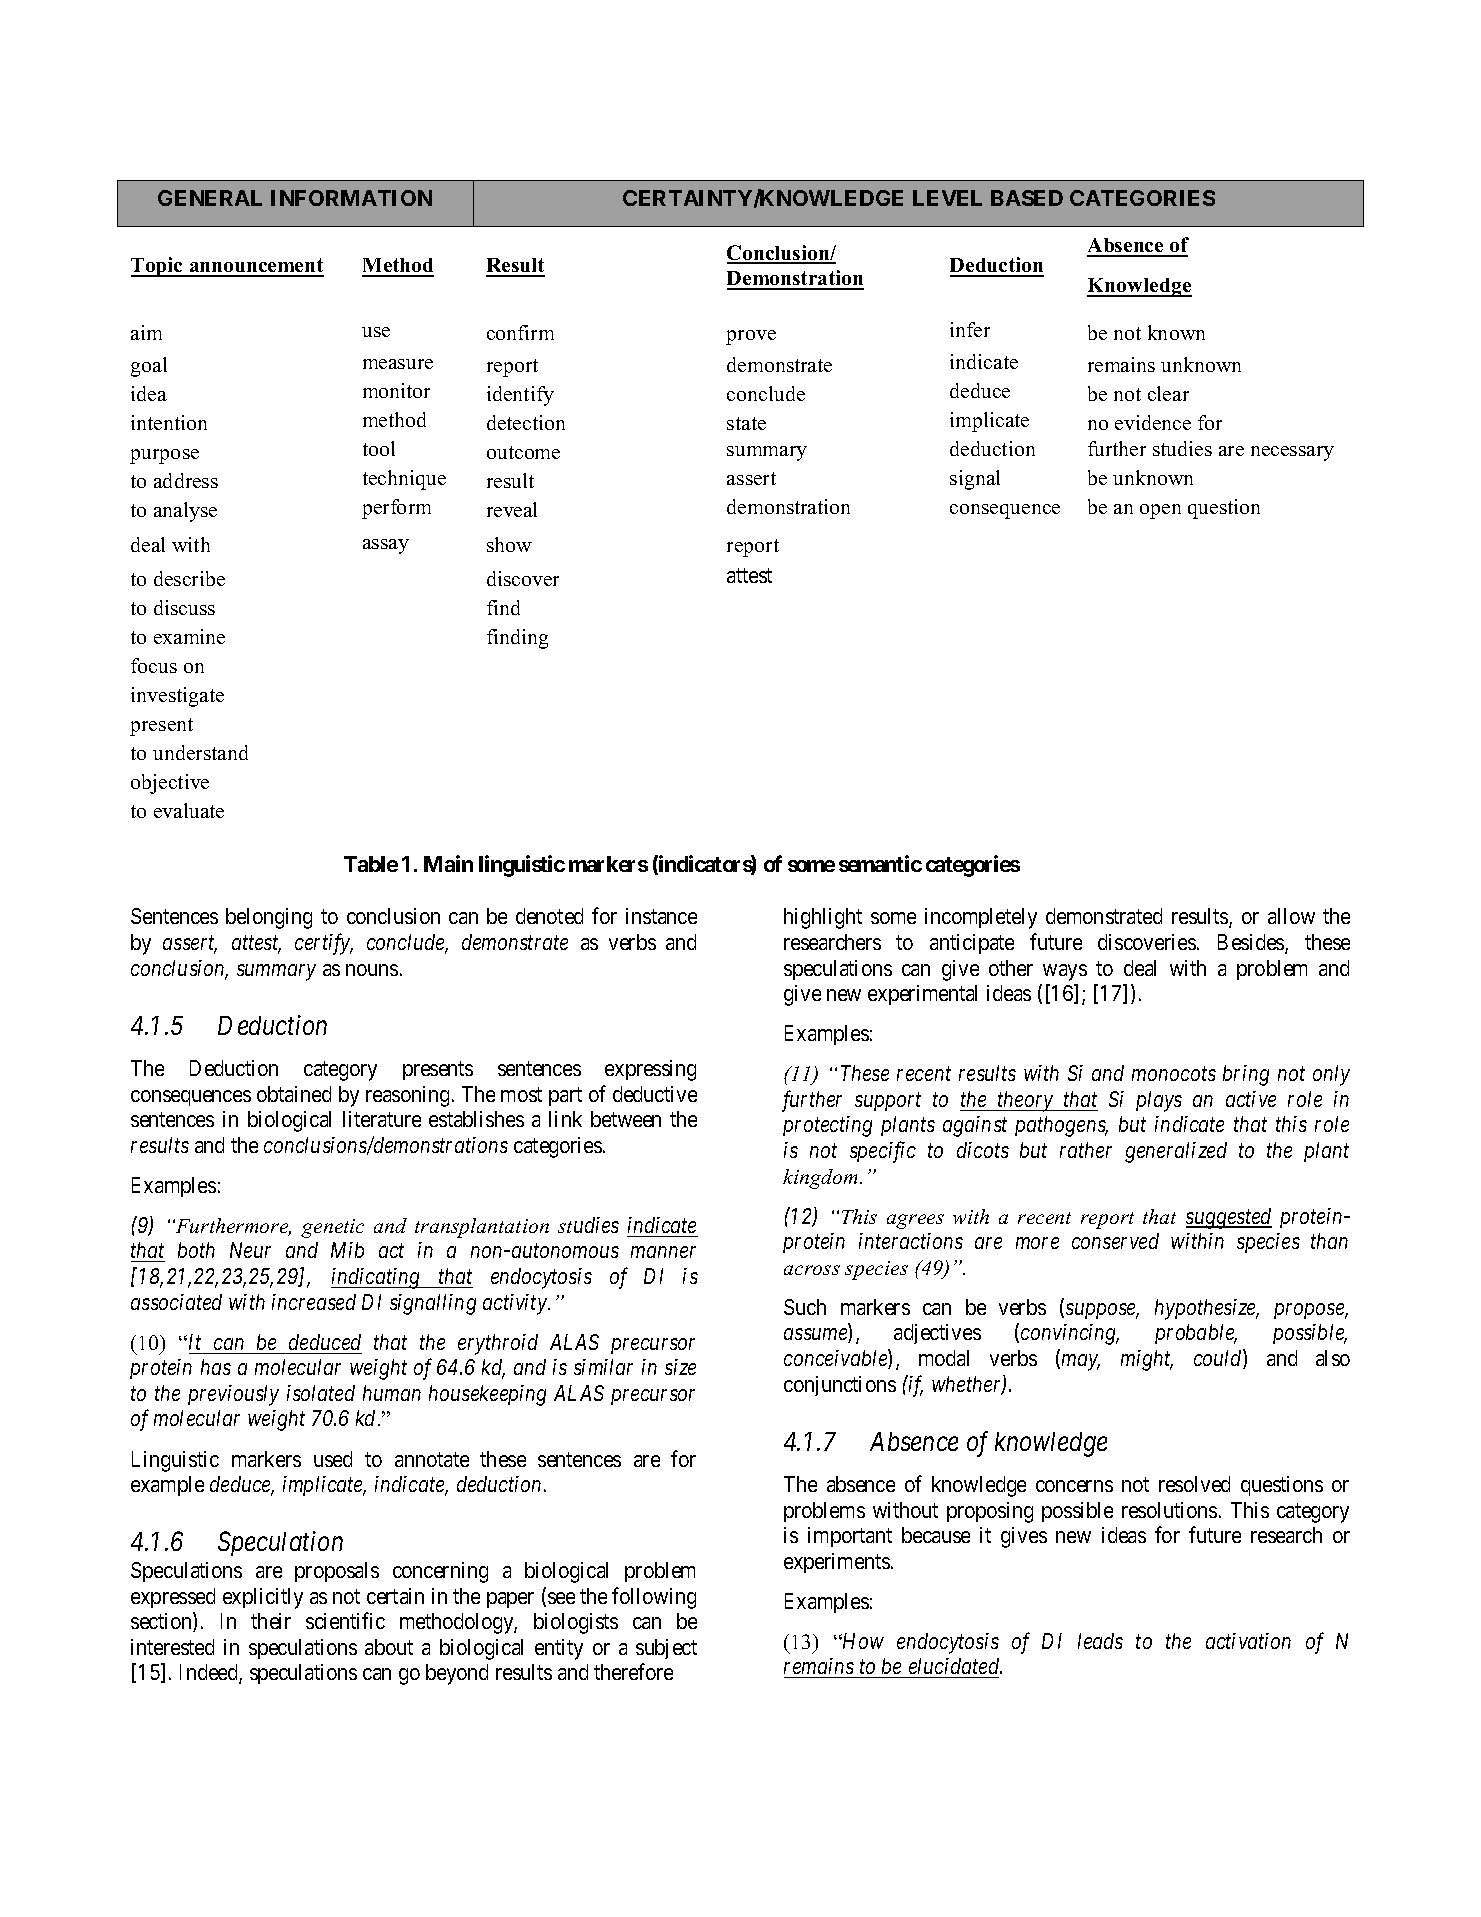  I want to click on announcement, so click(256, 267).
